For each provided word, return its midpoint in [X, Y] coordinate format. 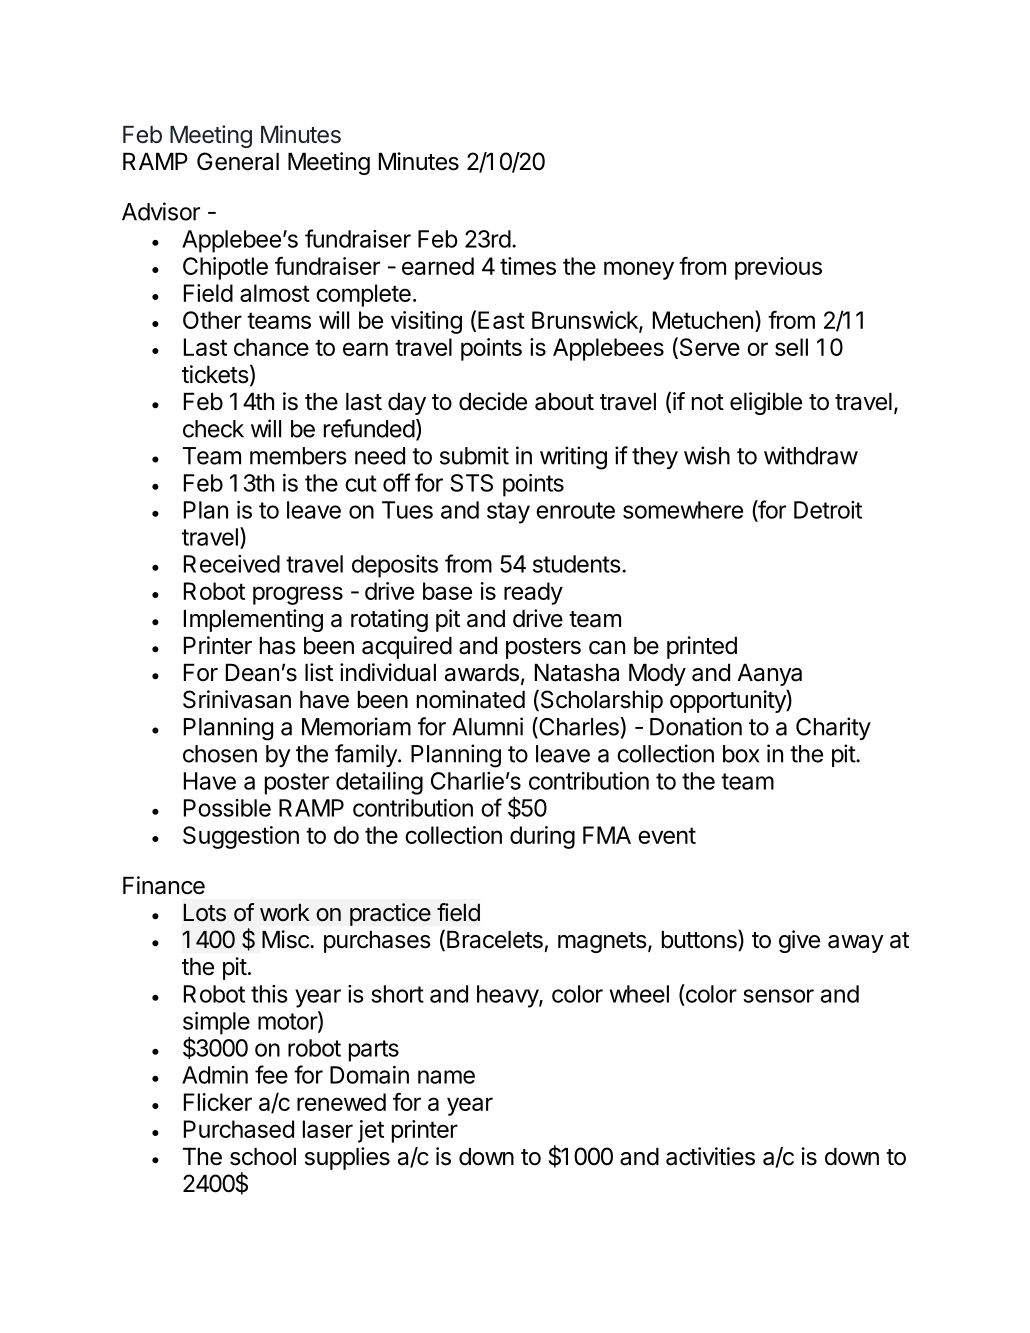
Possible [227, 808]
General [238, 161]
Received [232, 564]
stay [508, 513]
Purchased [239, 1129]
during [542, 837]
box [741, 754]
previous [778, 268]
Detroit [828, 510]
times [528, 266]
